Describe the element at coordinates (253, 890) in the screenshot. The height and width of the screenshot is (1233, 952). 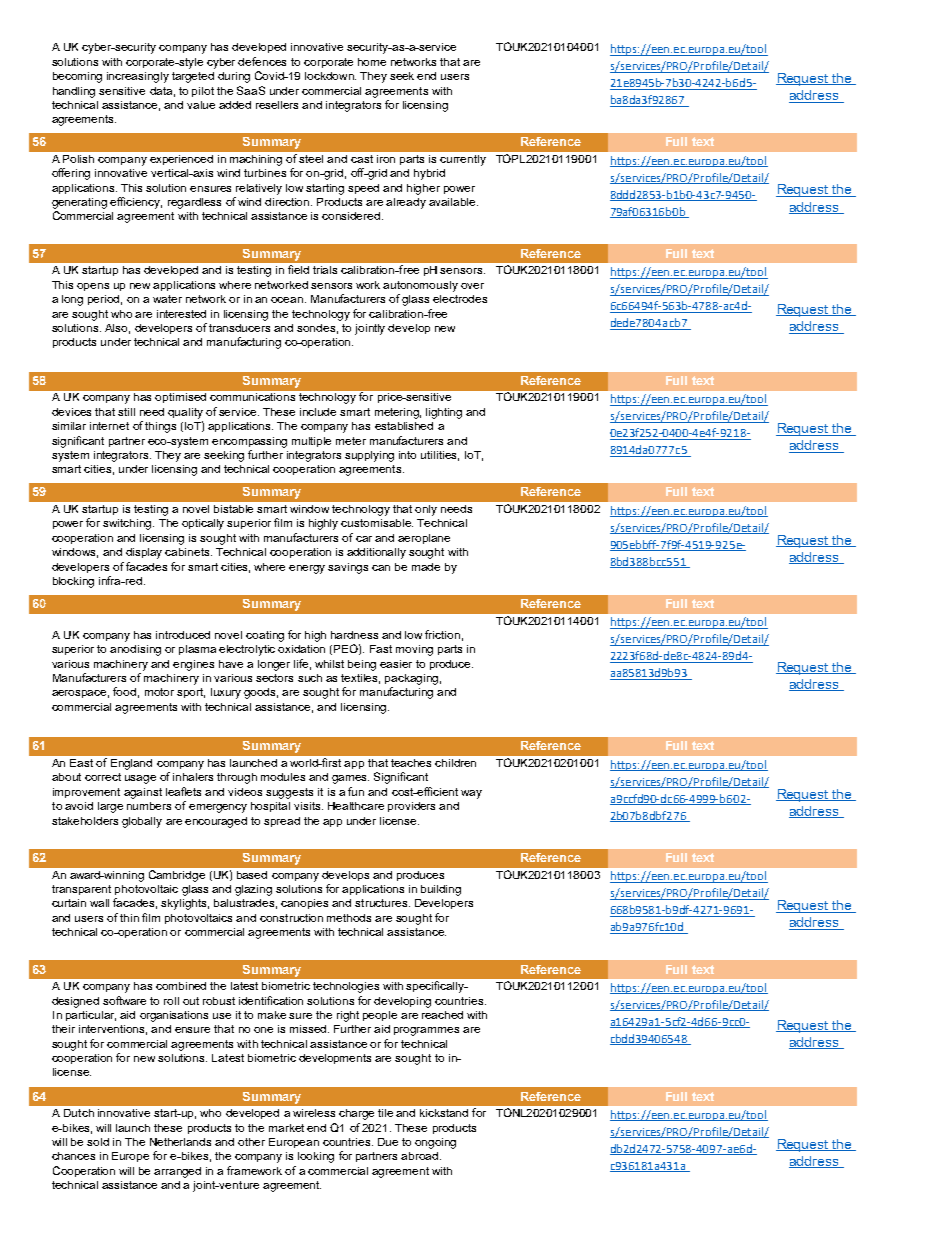
I see `glazing` at that location.
